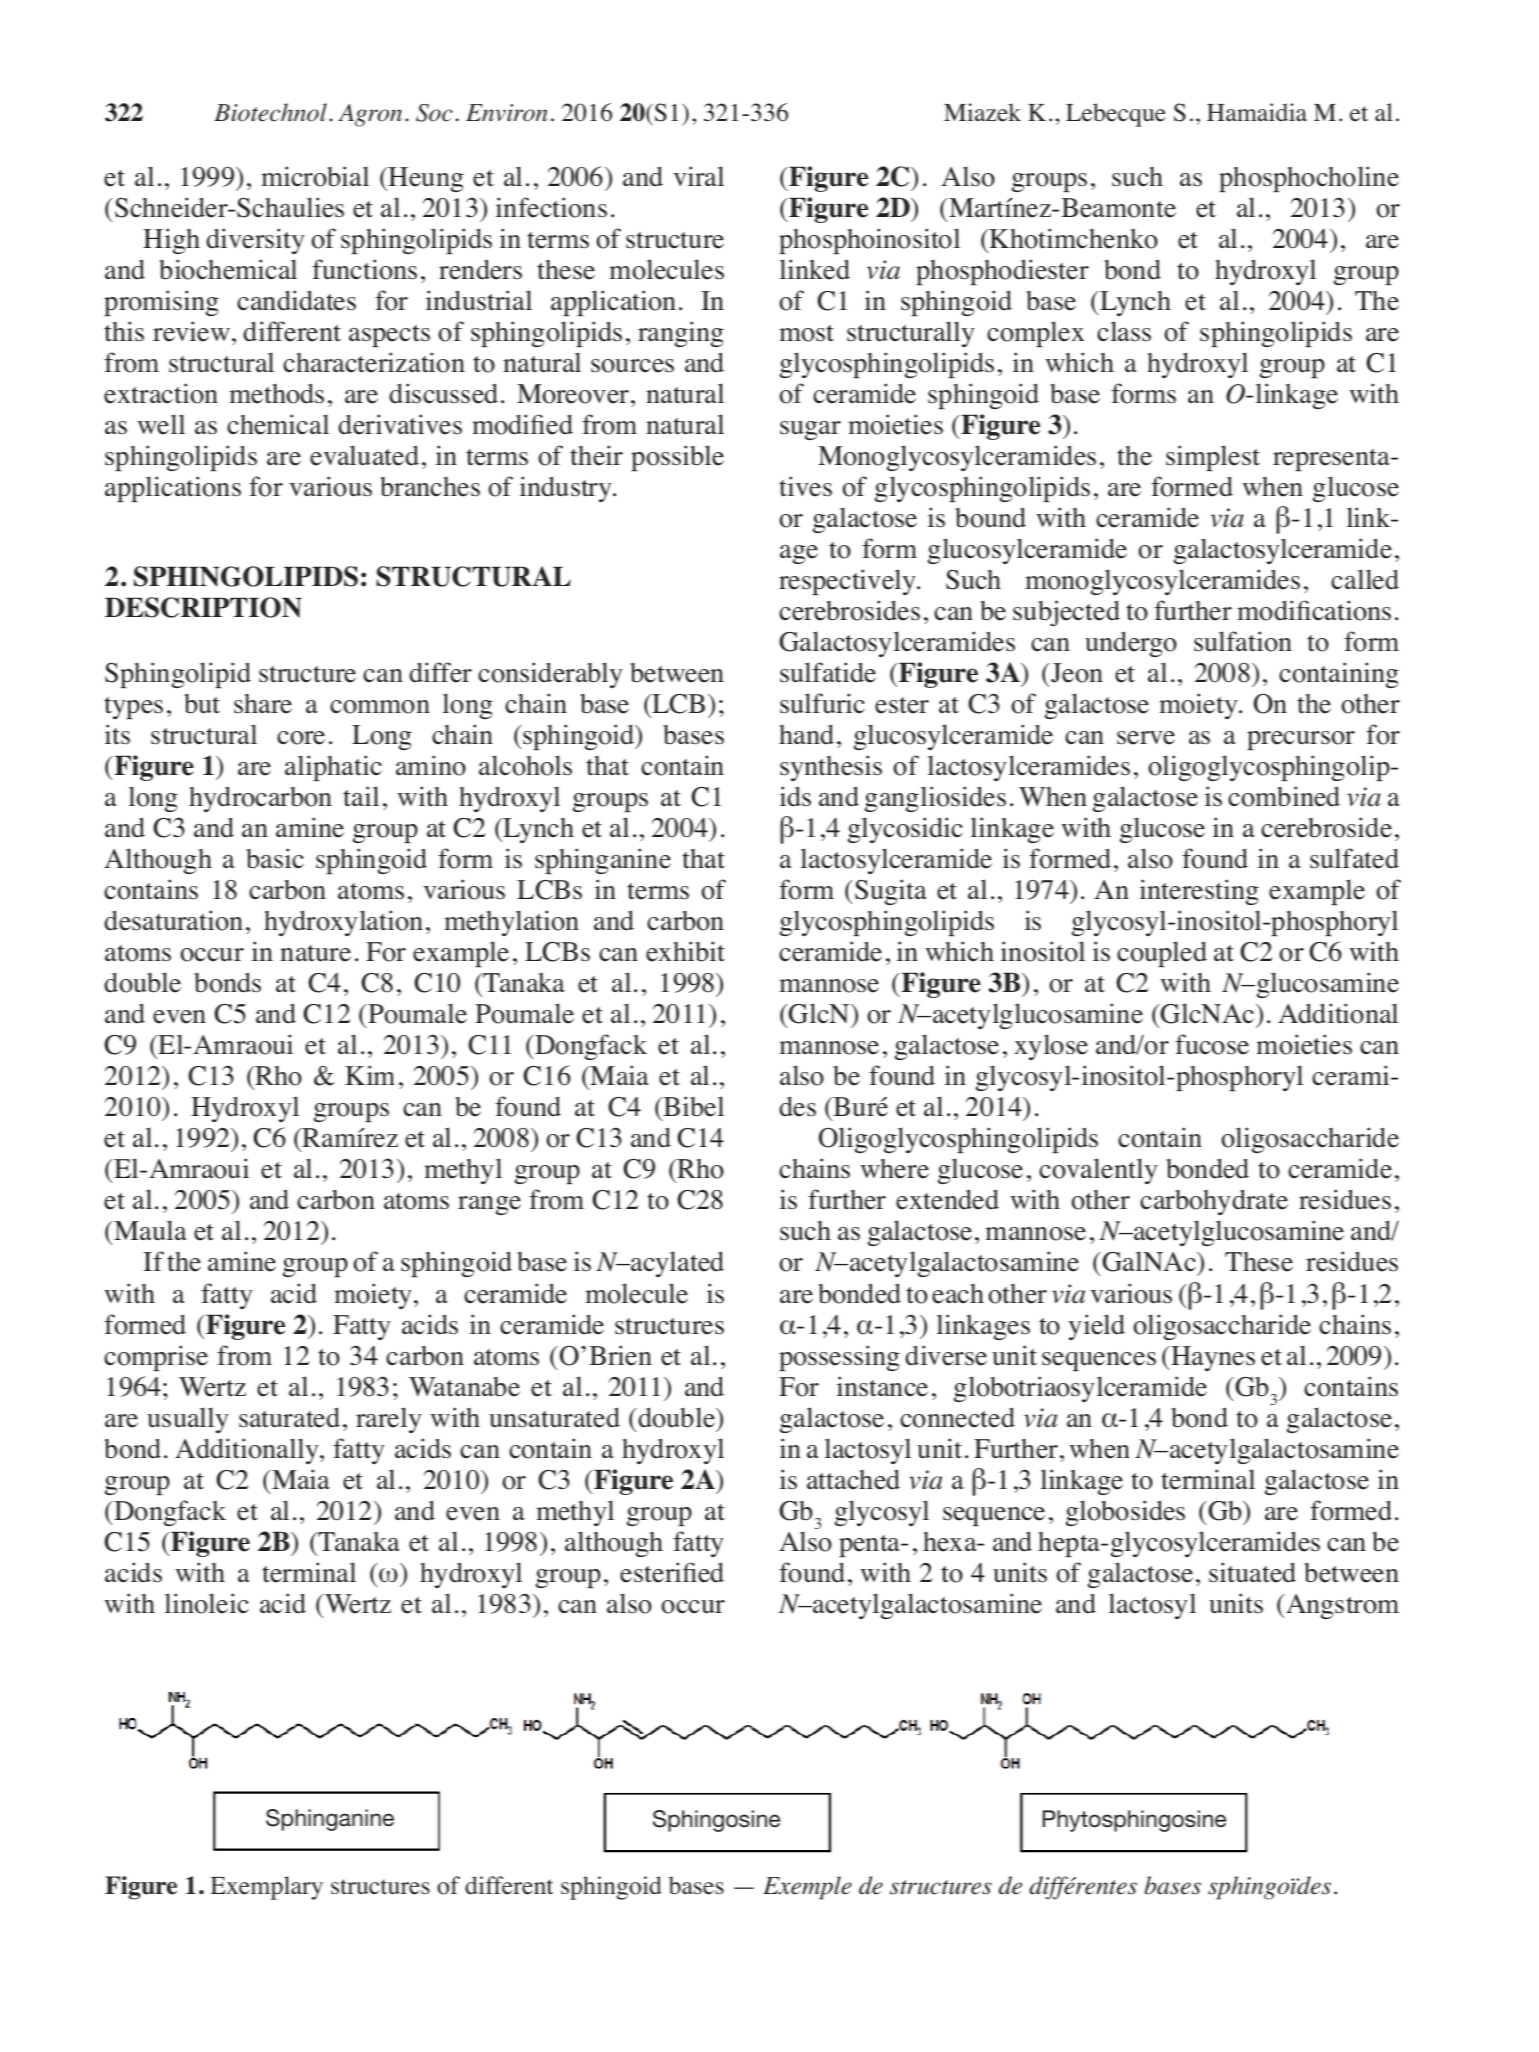 The image size is (1539, 2052). Describe the element at coordinates (315, 176) in the screenshot. I see `microbial` at that location.
